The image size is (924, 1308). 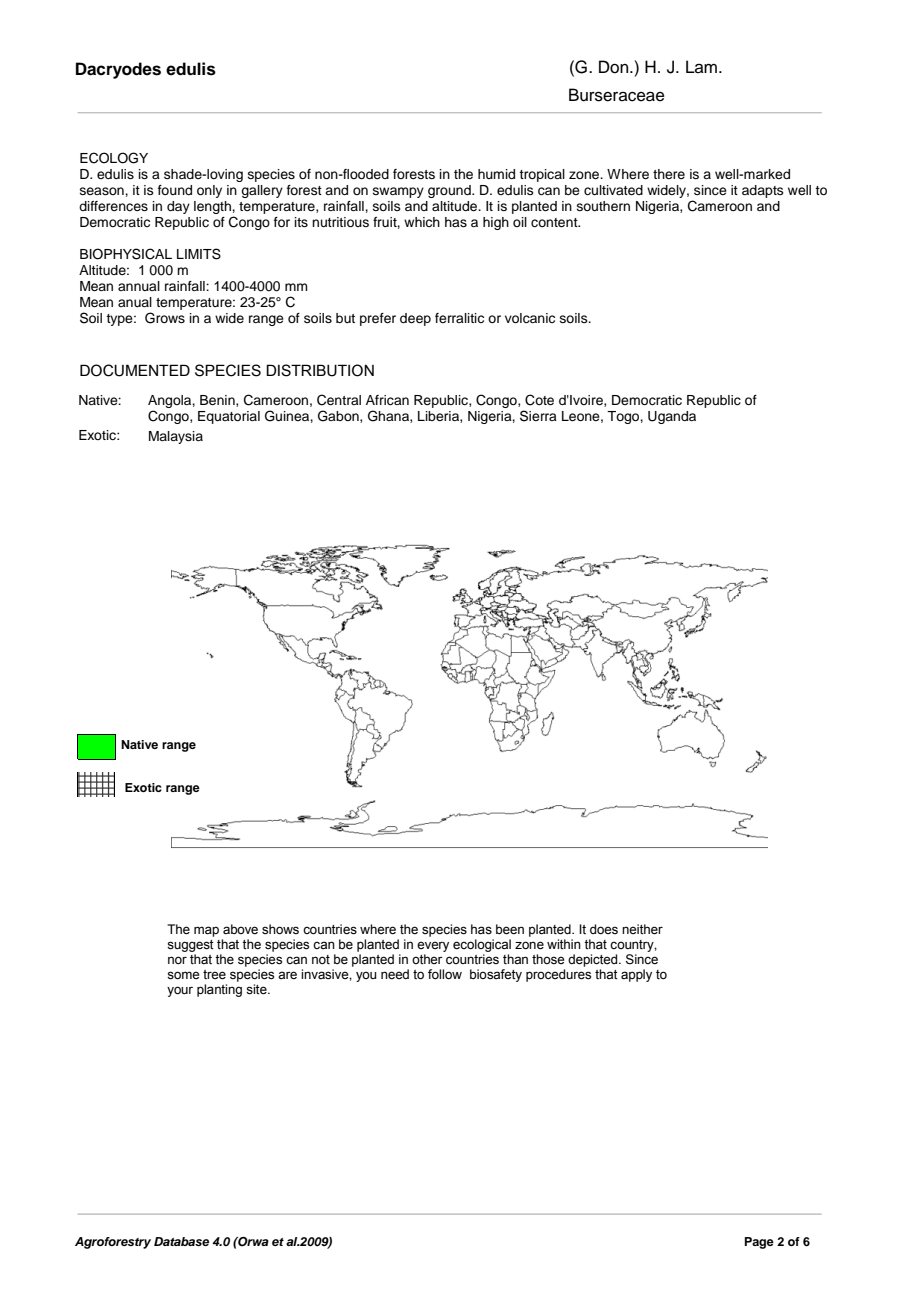 What do you see at coordinates (445, 974) in the screenshot?
I see `follow` at bounding box center [445, 974].
